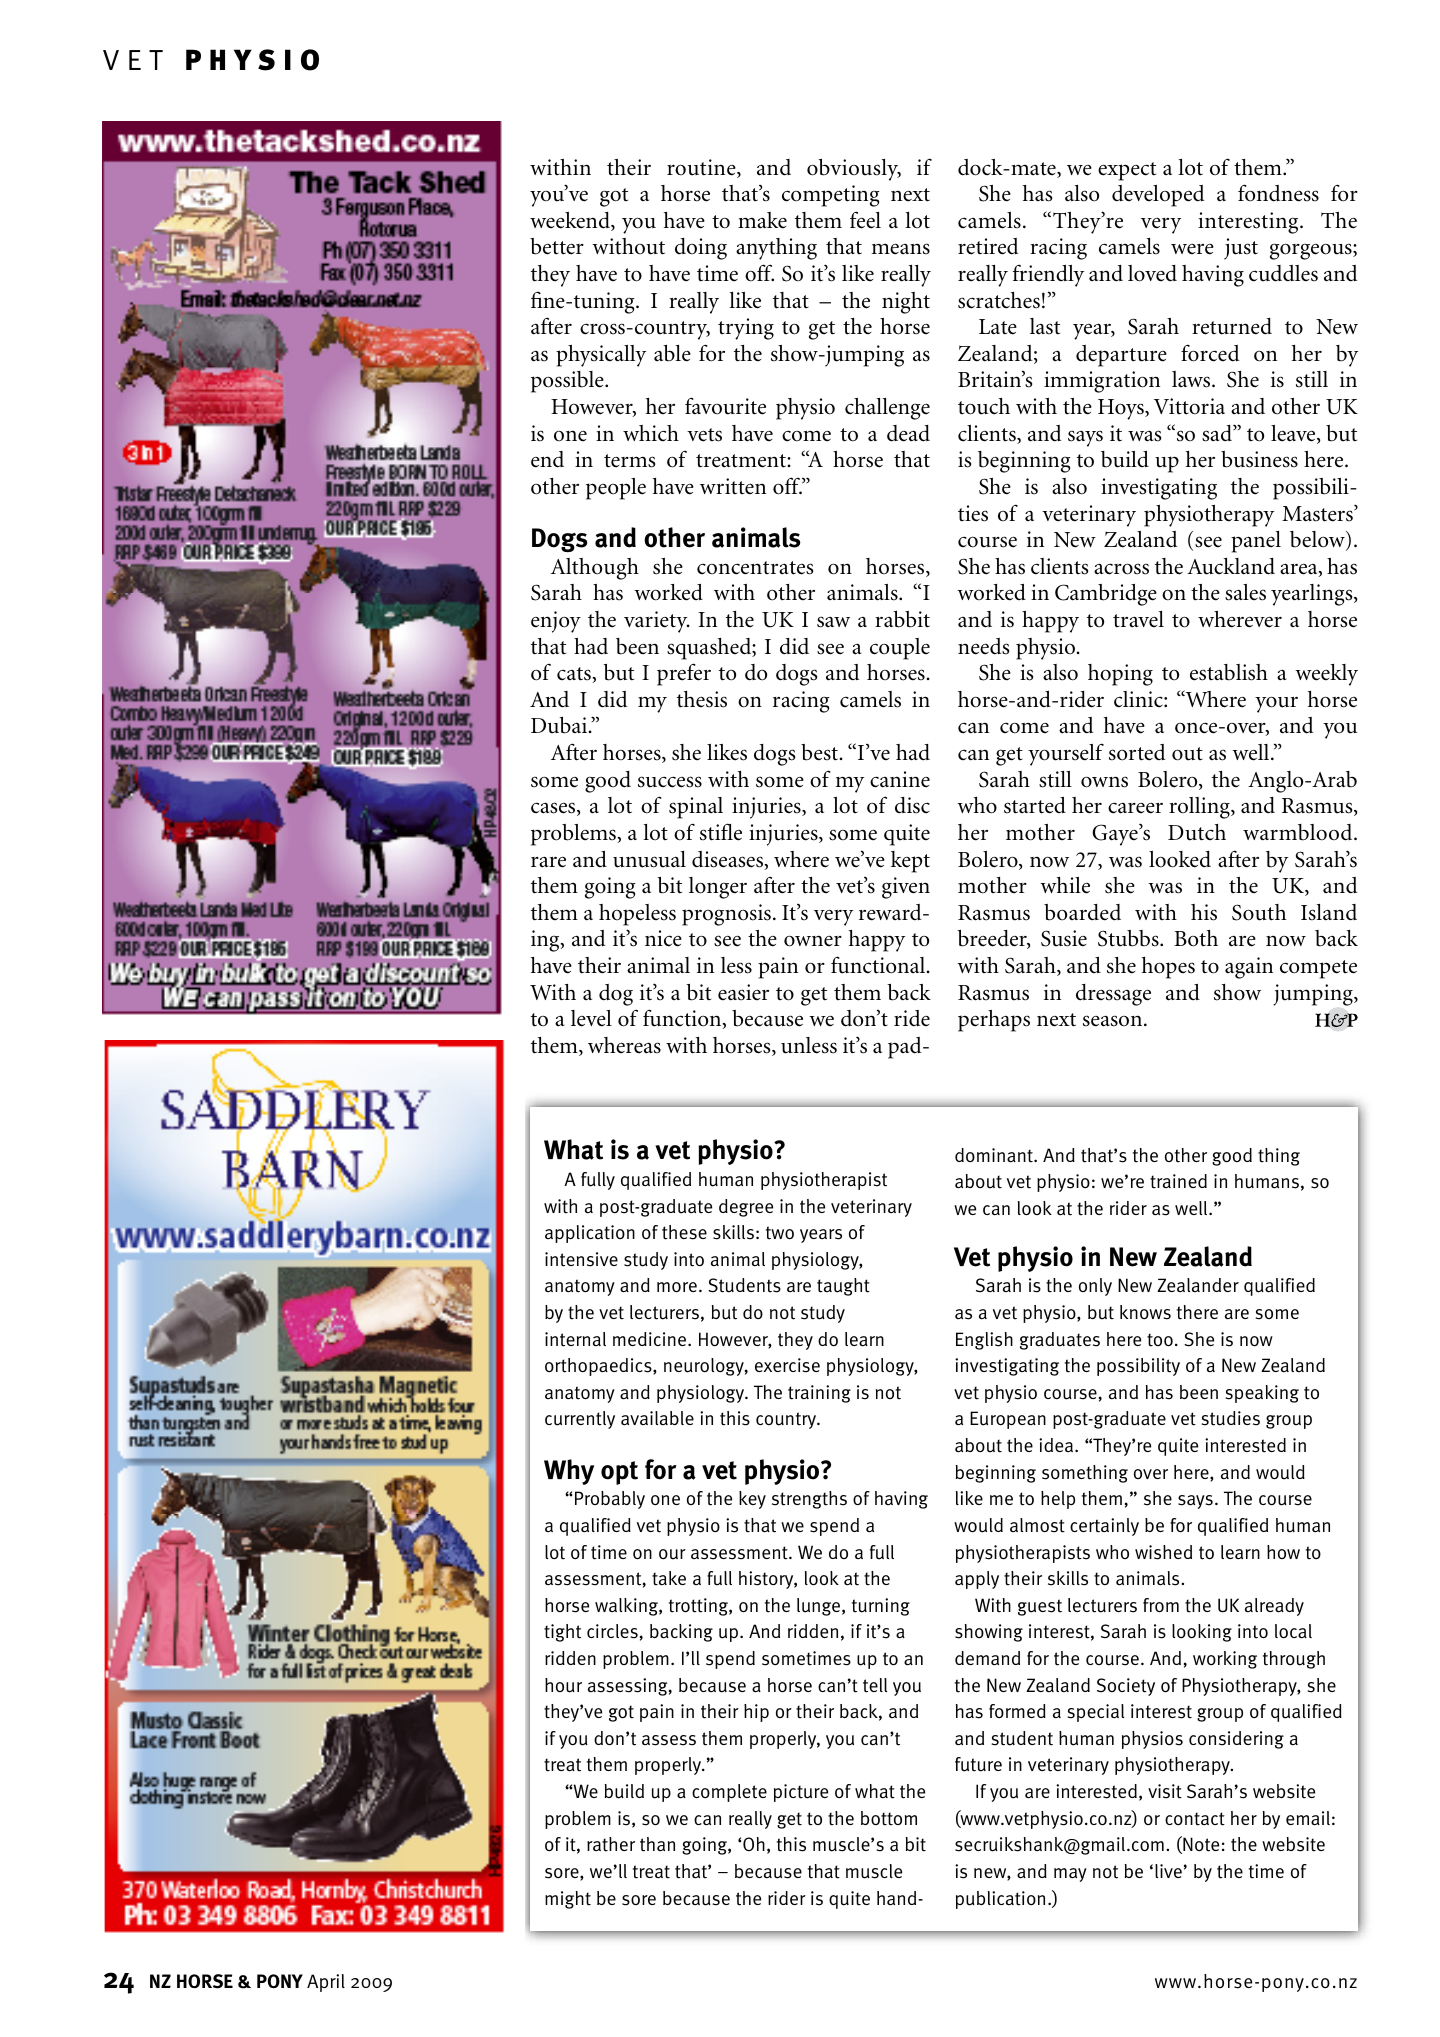  I want to click on enjoy, so click(556, 622).
